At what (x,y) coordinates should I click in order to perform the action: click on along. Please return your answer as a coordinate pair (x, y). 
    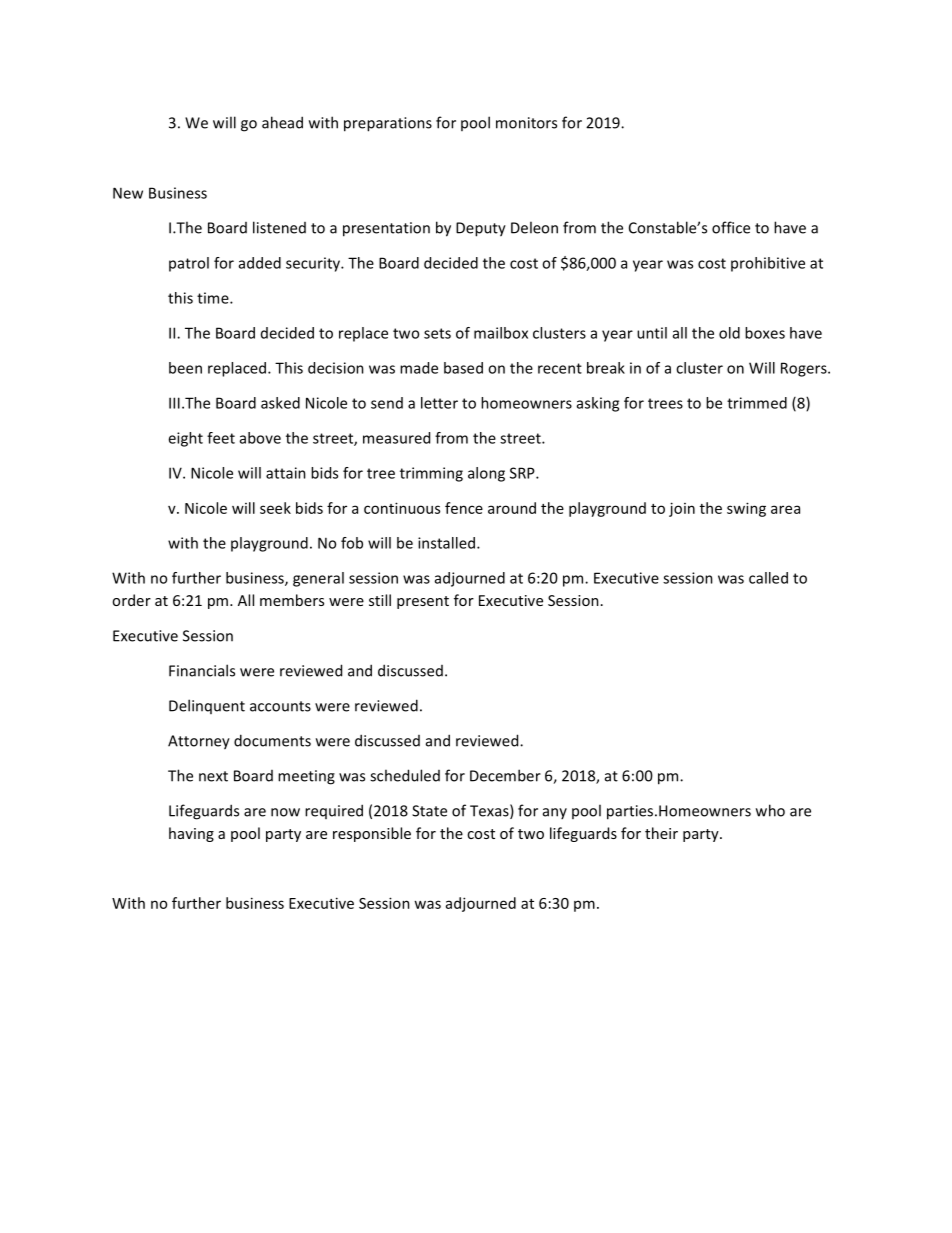
    Looking at the image, I should click on (486, 474).
